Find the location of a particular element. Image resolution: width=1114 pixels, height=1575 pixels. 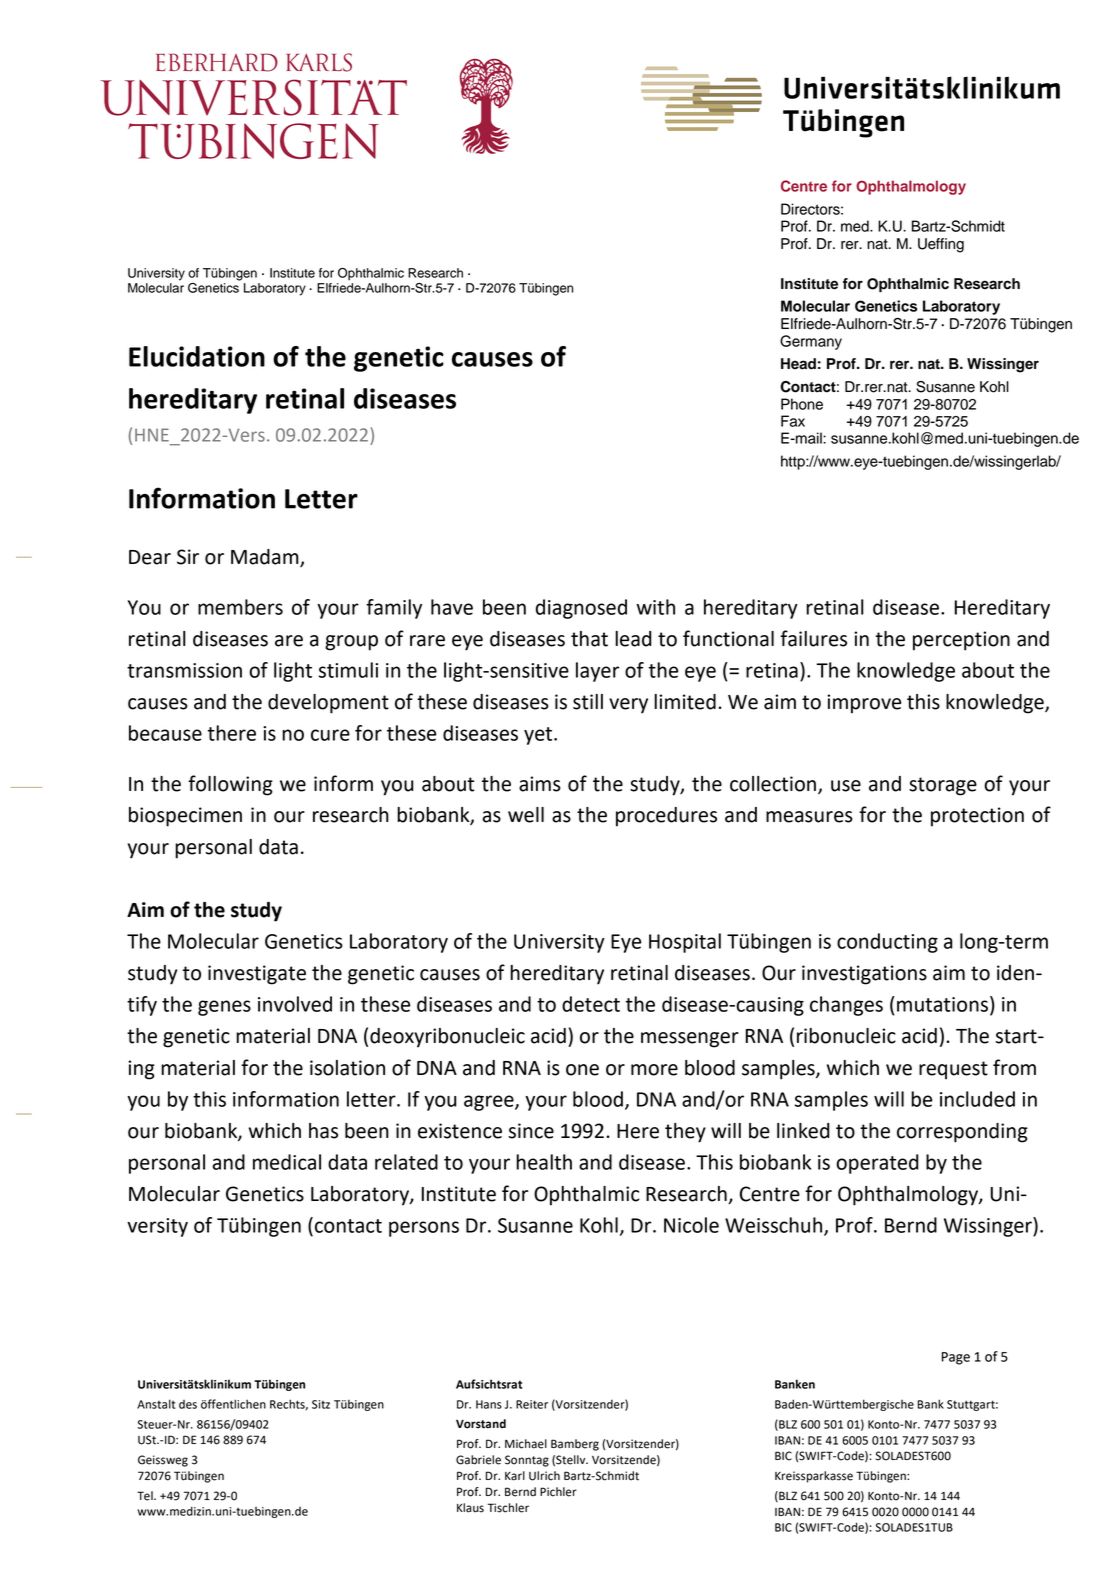

Head is located at coordinates (798, 364).
